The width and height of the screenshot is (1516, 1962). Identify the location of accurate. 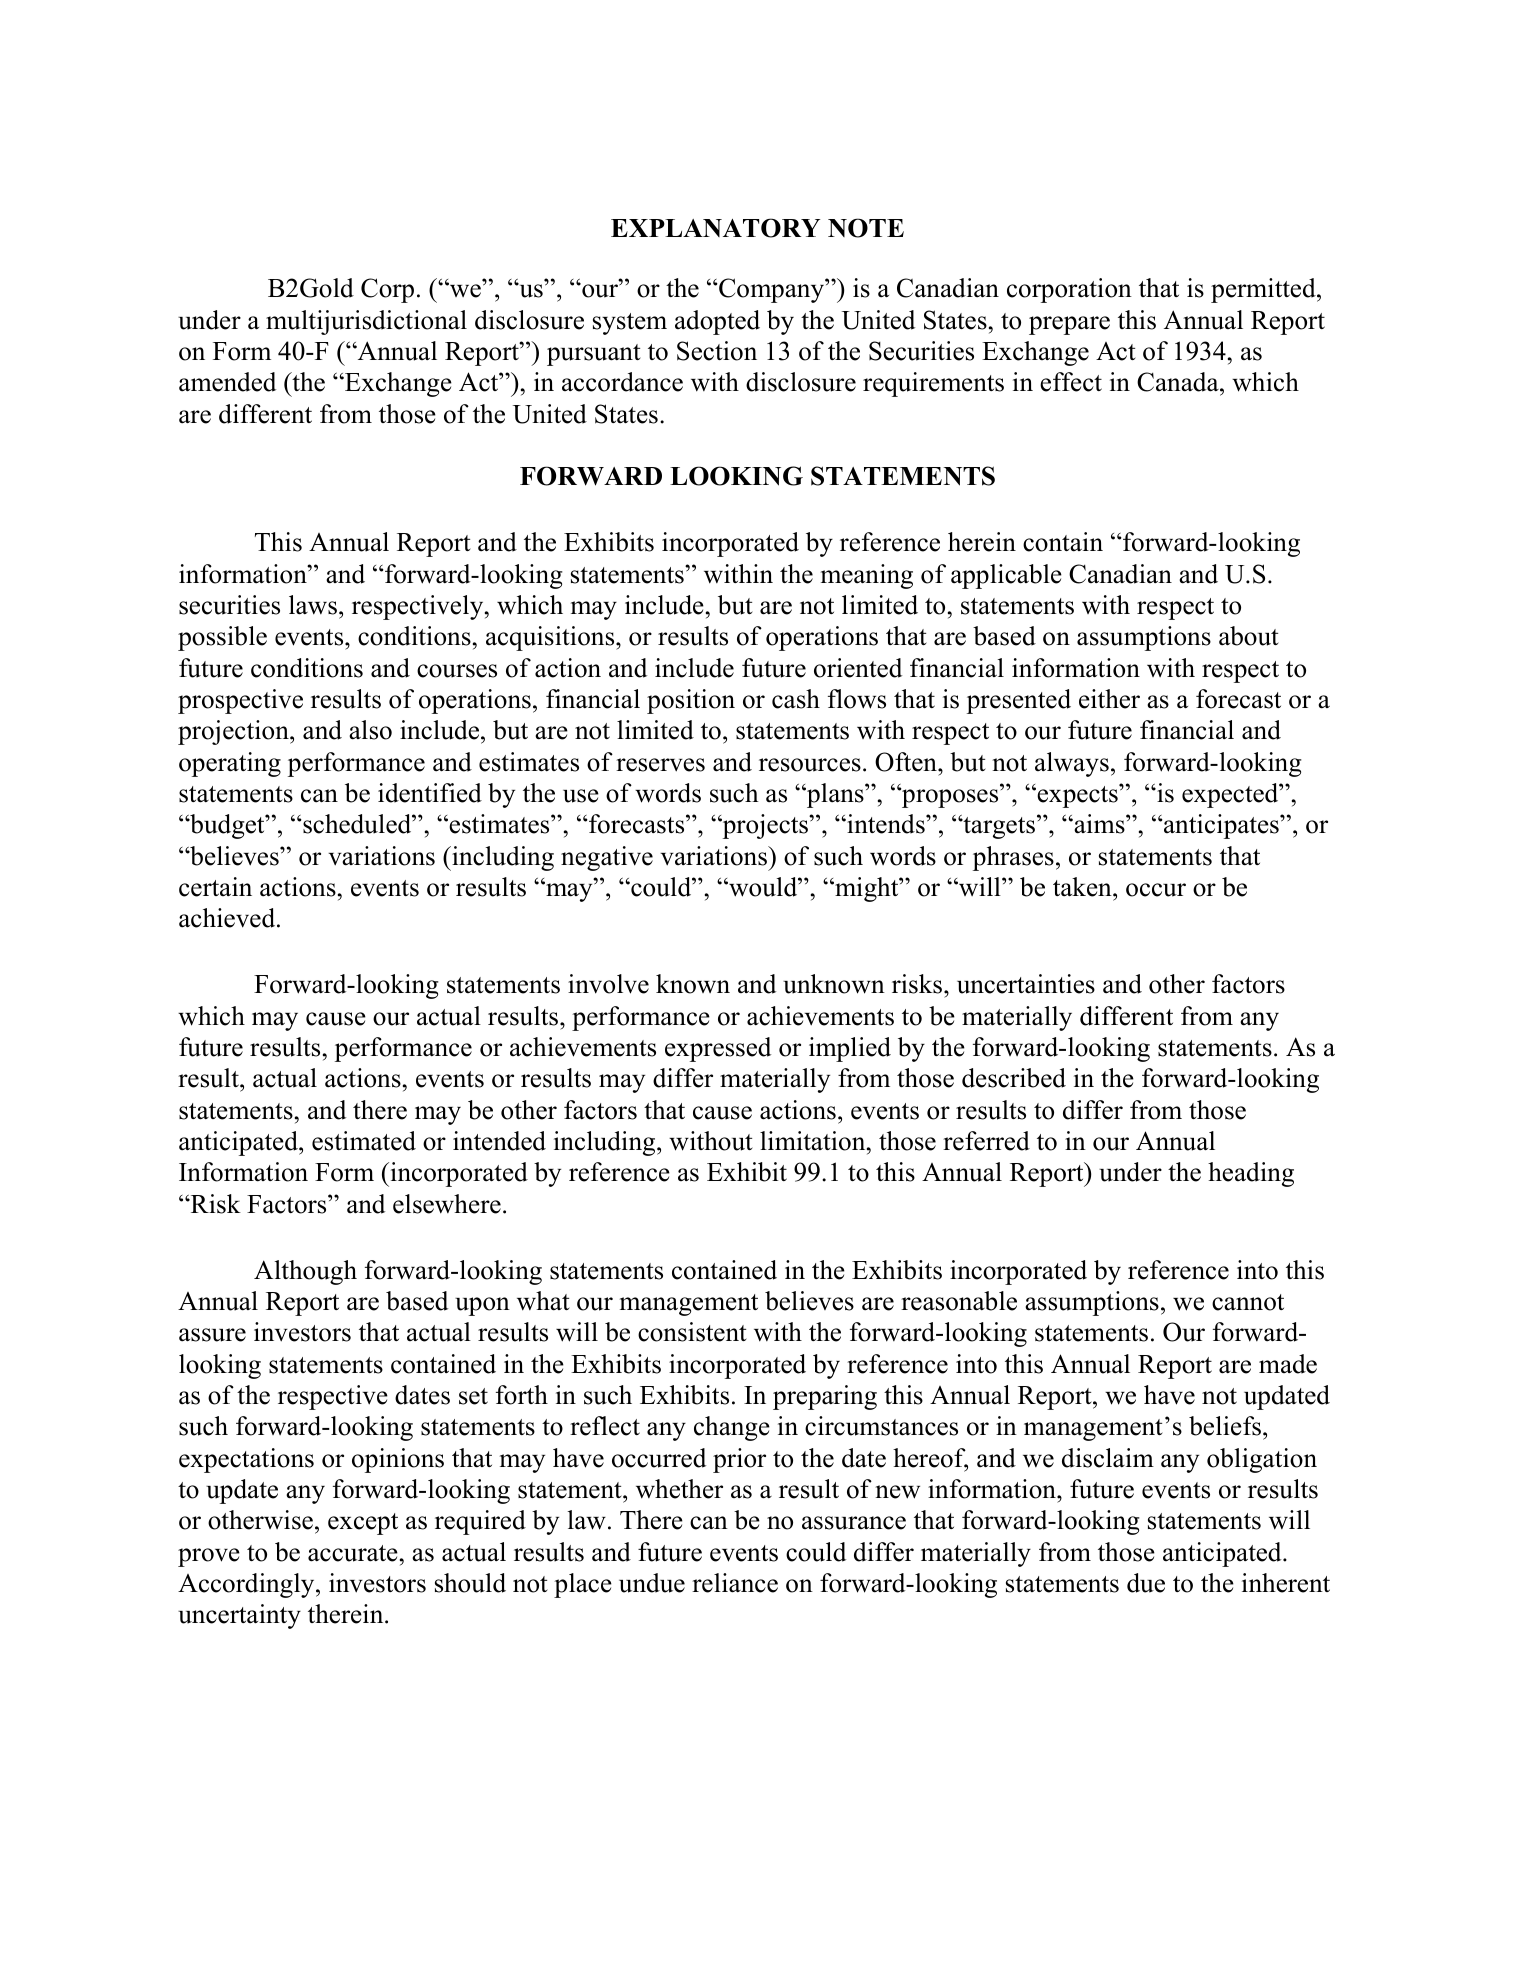
(353, 1553).
